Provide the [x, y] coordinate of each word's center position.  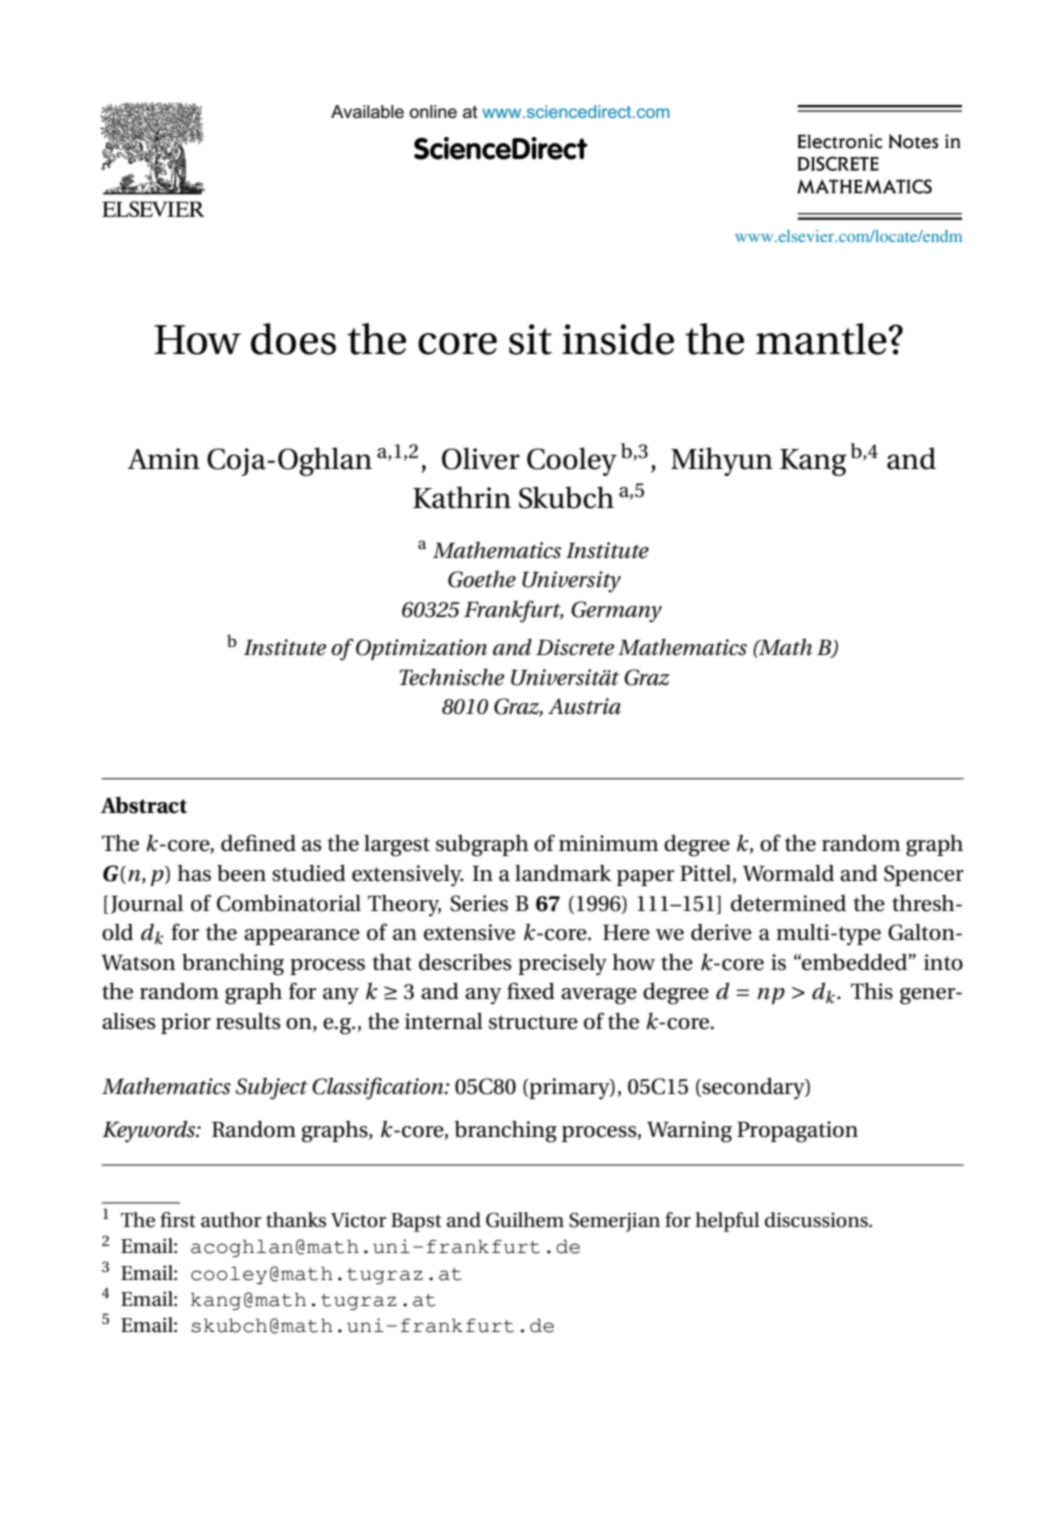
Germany [616, 612]
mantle [822, 339]
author [231, 1220]
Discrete [575, 647]
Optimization [421, 649]
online [433, 112]
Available [367, 112]
